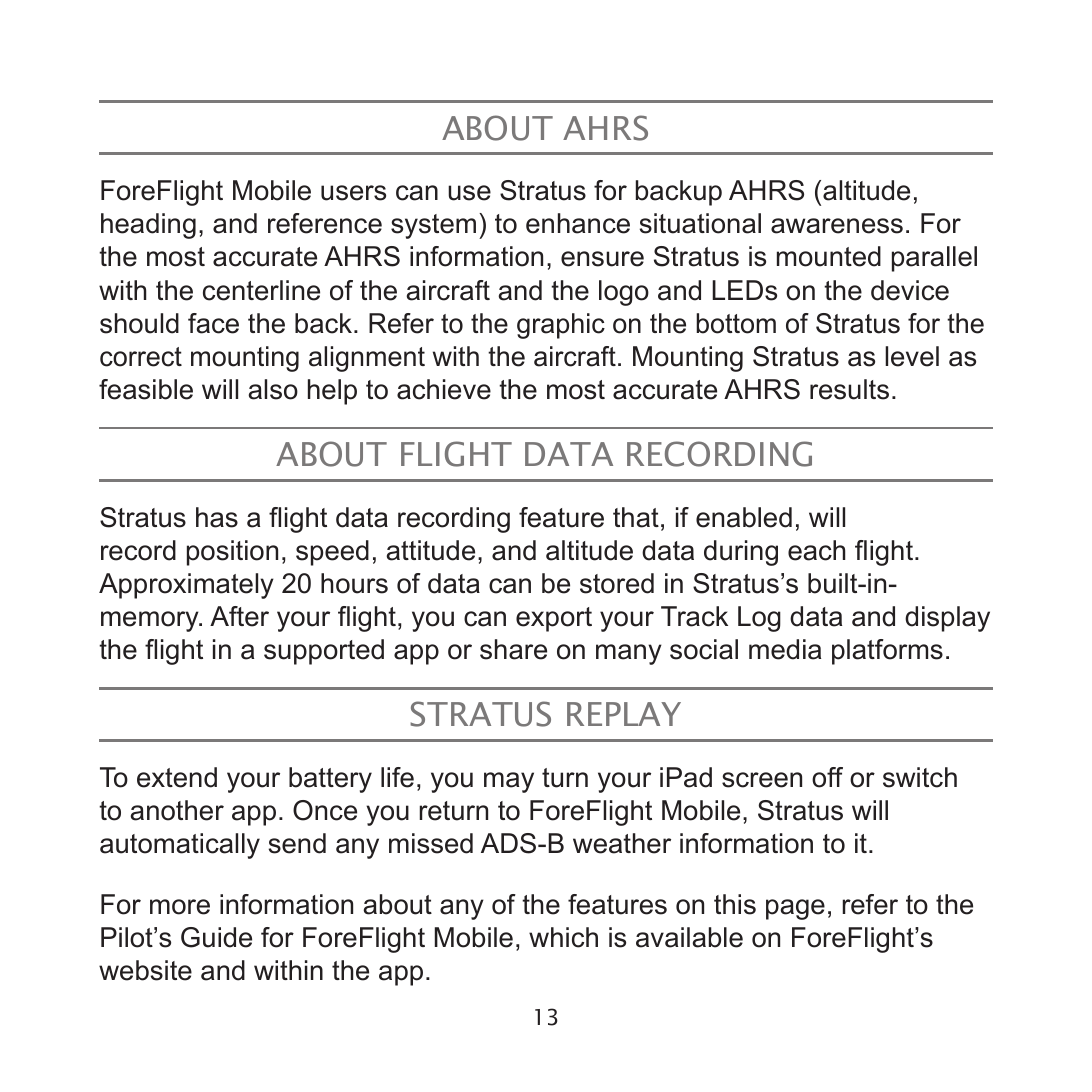 The height and width of the image is (1092, 1092). I want to click on each, so click(817, 550).
